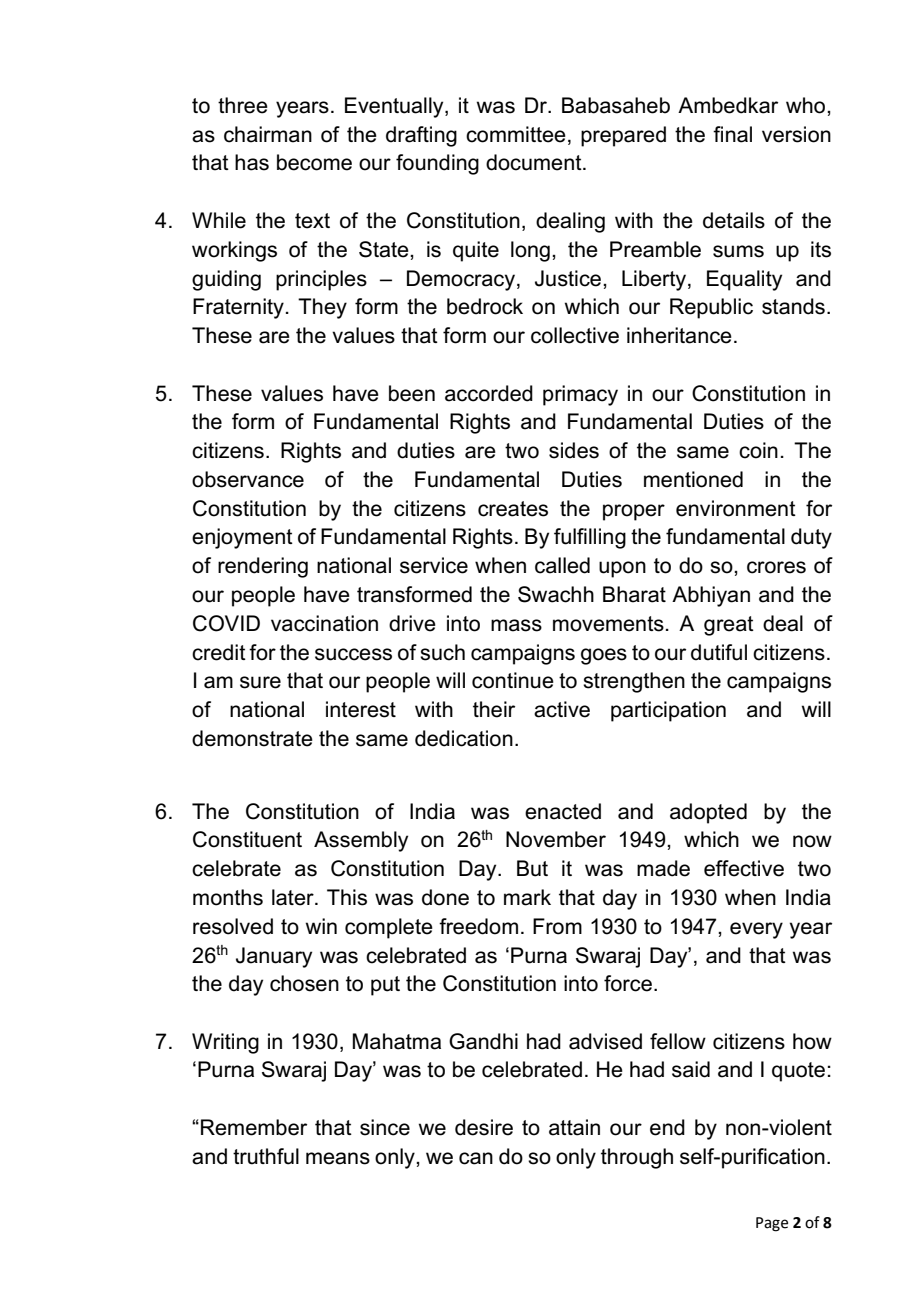  Describe the element at coordinates (513, 509) in the document. I see `creates` at that location.
